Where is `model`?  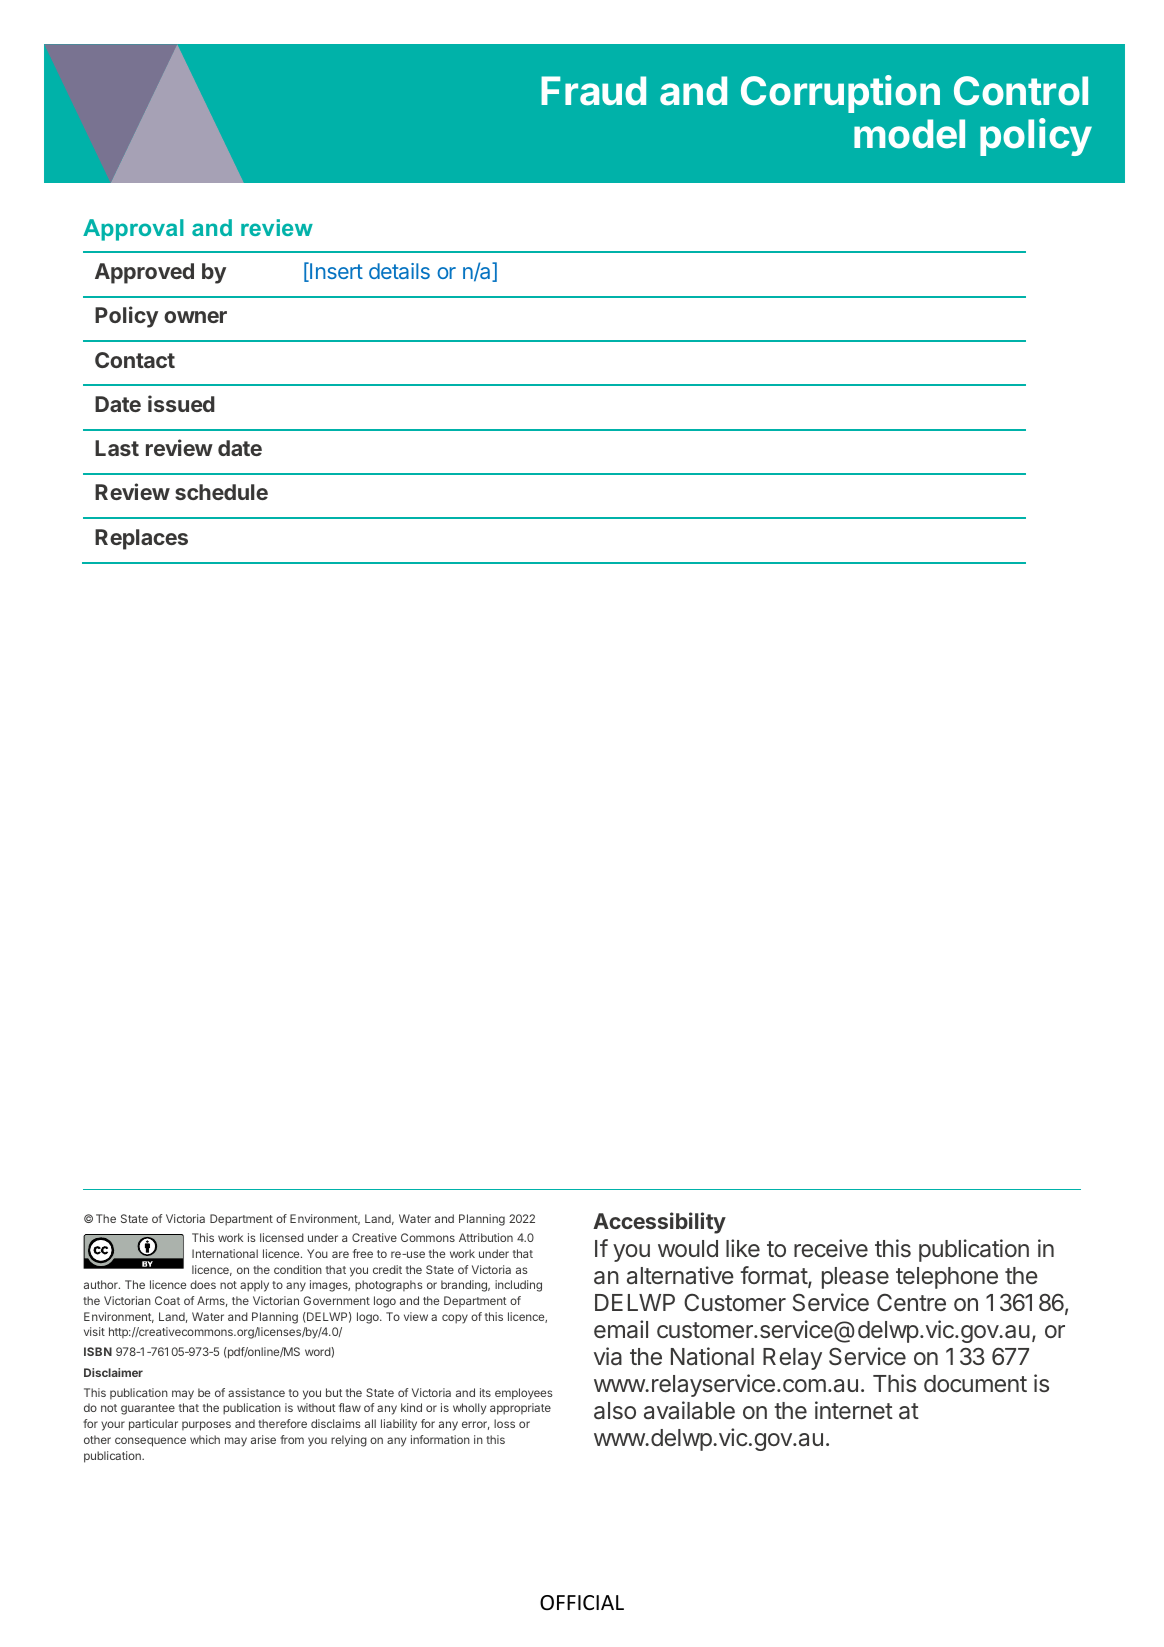 model is located at coordinates (909, 134).
